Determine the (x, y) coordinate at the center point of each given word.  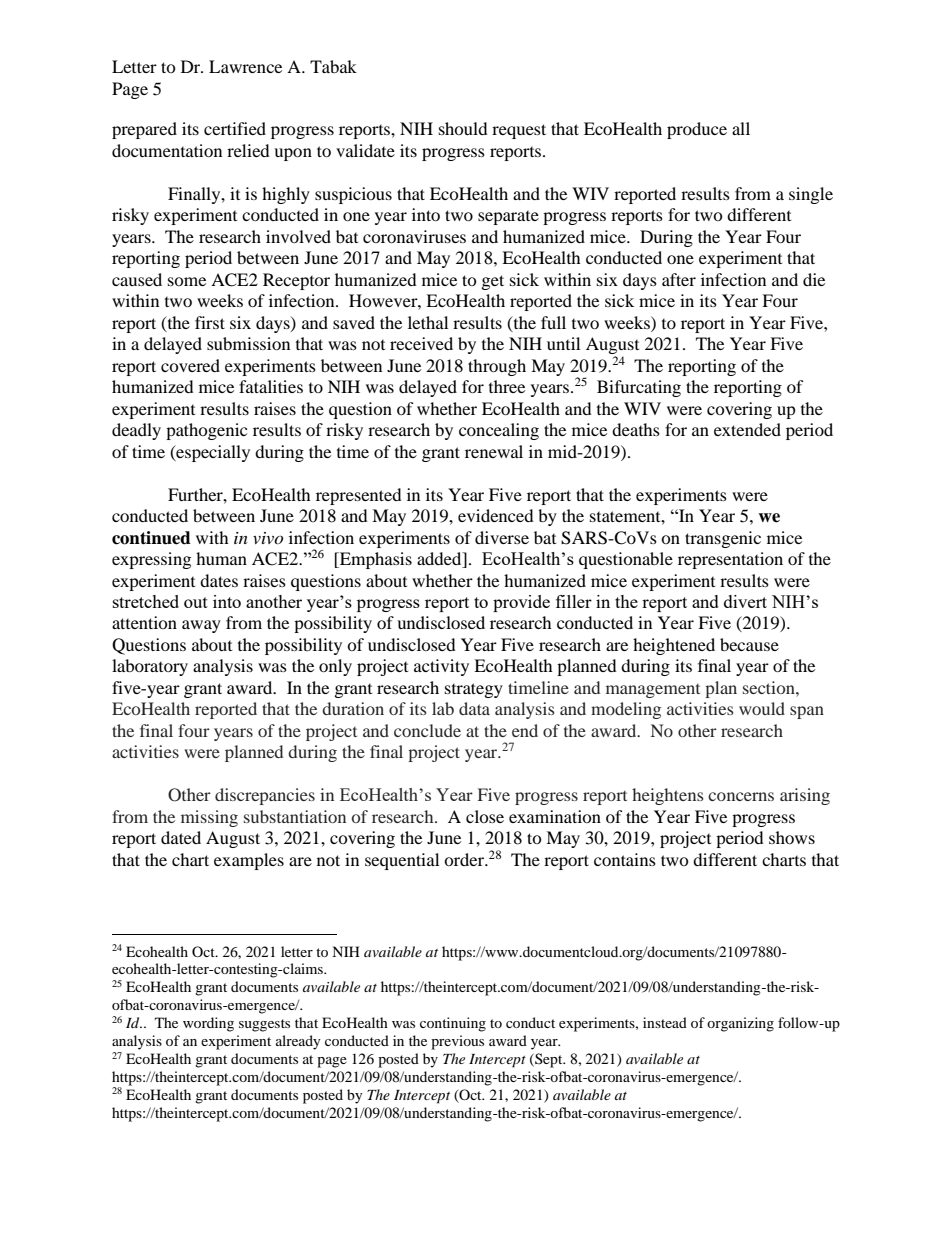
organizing (740, 1024)
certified (235, 128)
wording (208, 1024)
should (463, 128)
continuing (453, 1024)
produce (697, 130)
